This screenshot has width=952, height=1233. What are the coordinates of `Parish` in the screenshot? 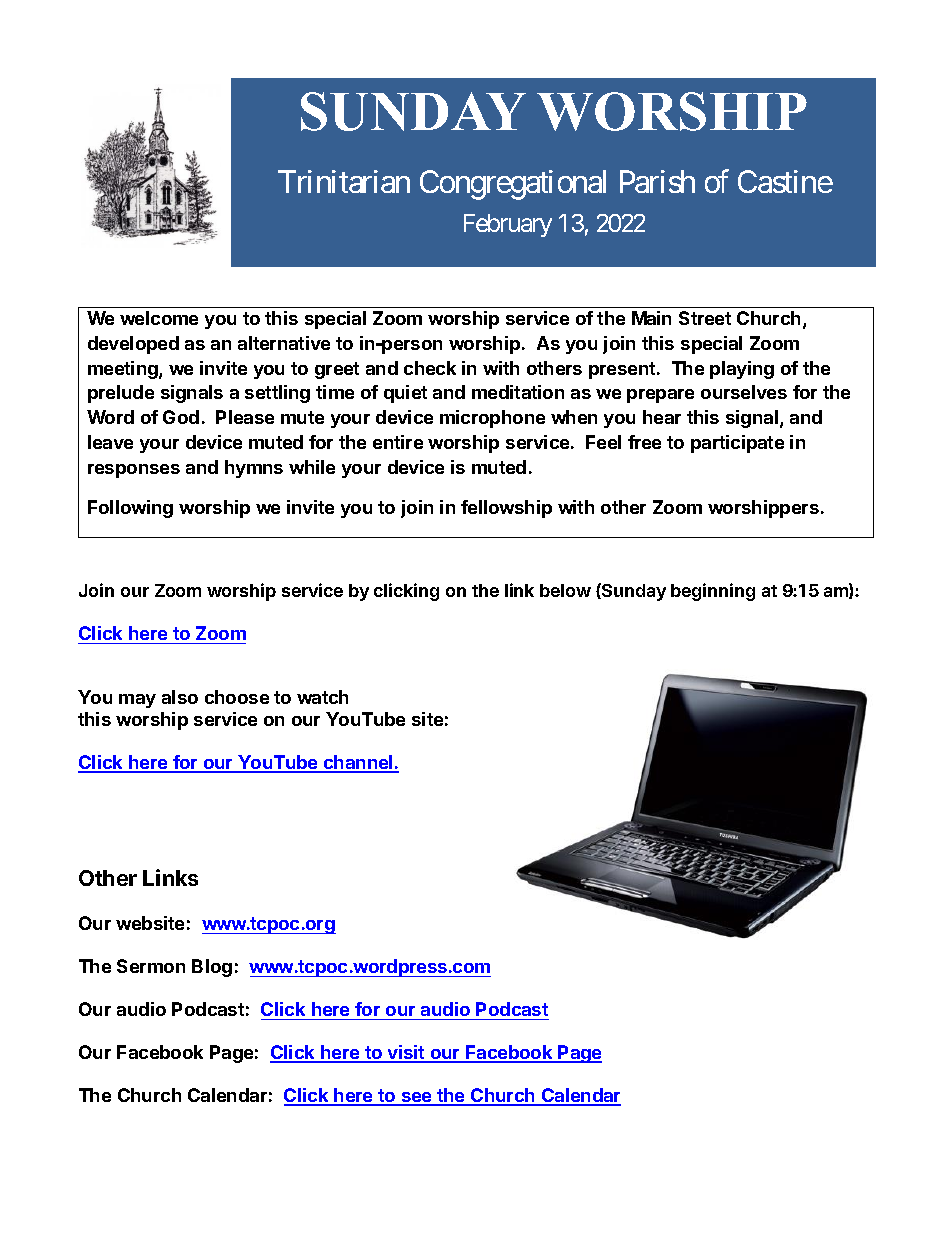 It's located at (657, 181).
